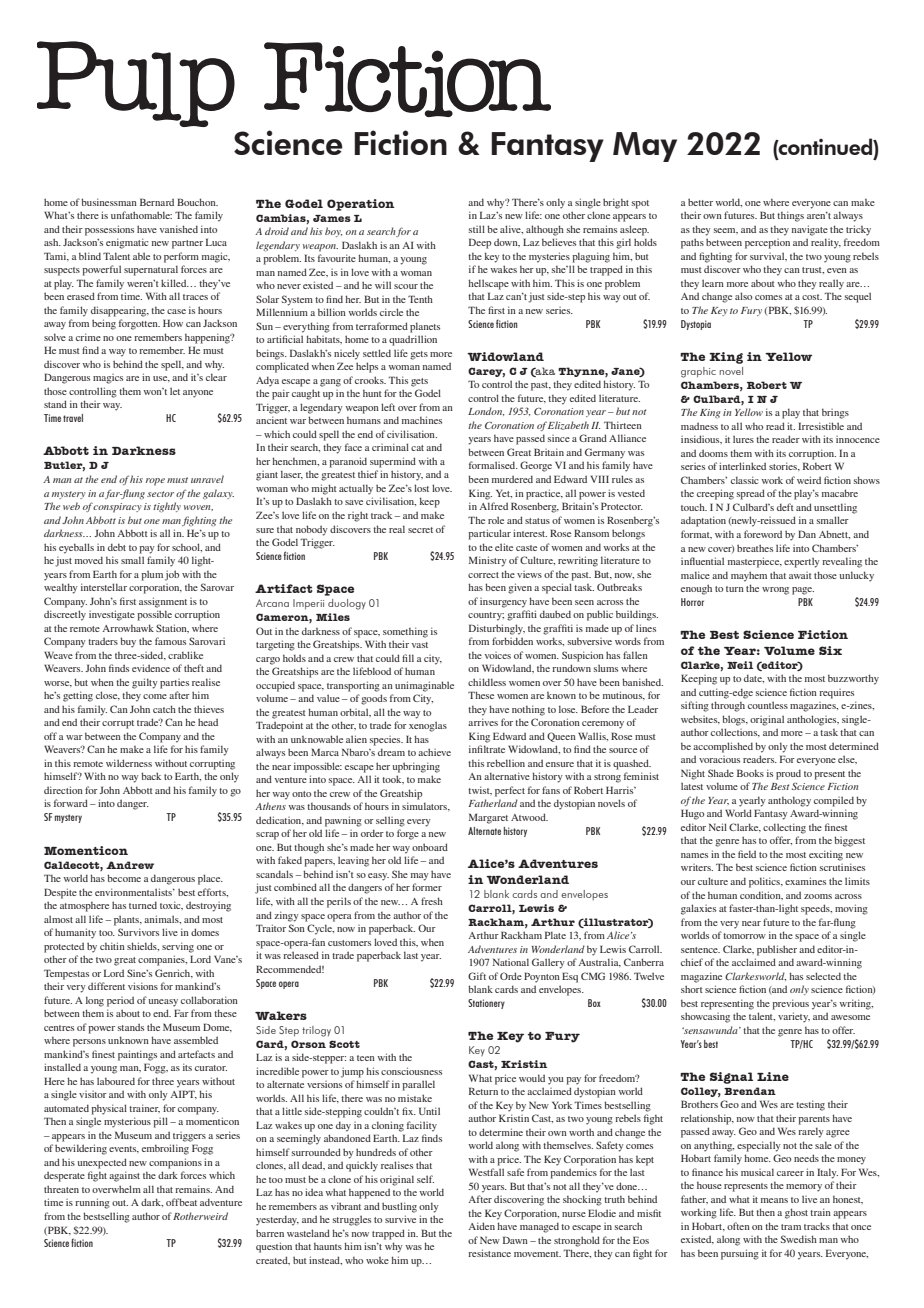  What do you see at coordinates (477, 229) in the screenshot?
I see `still` at bounding box center [477, 229].
